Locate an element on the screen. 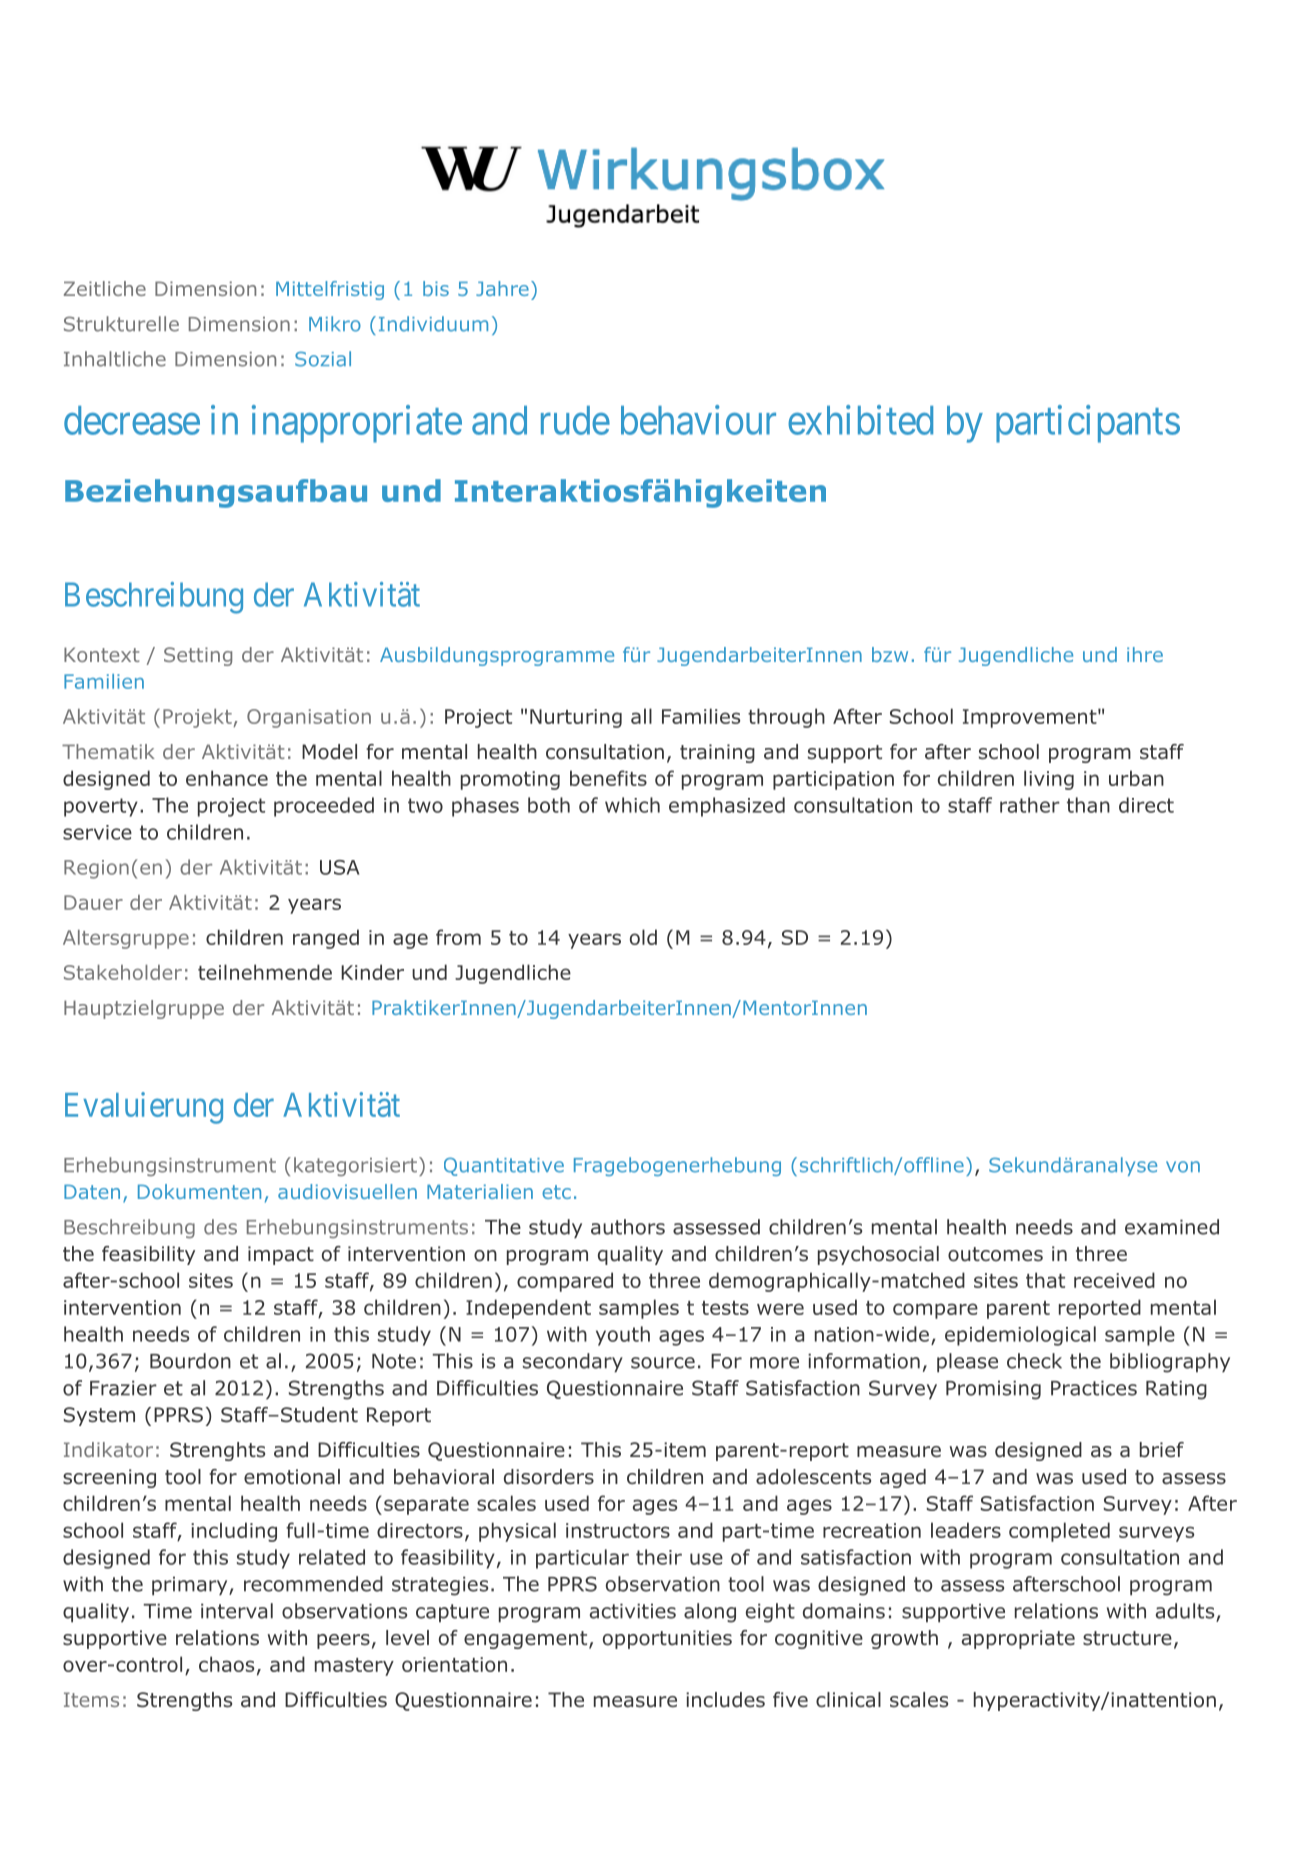 The height and width of the screenshot is (1854, 1311). rather is located at coordinates (1030, 805).
